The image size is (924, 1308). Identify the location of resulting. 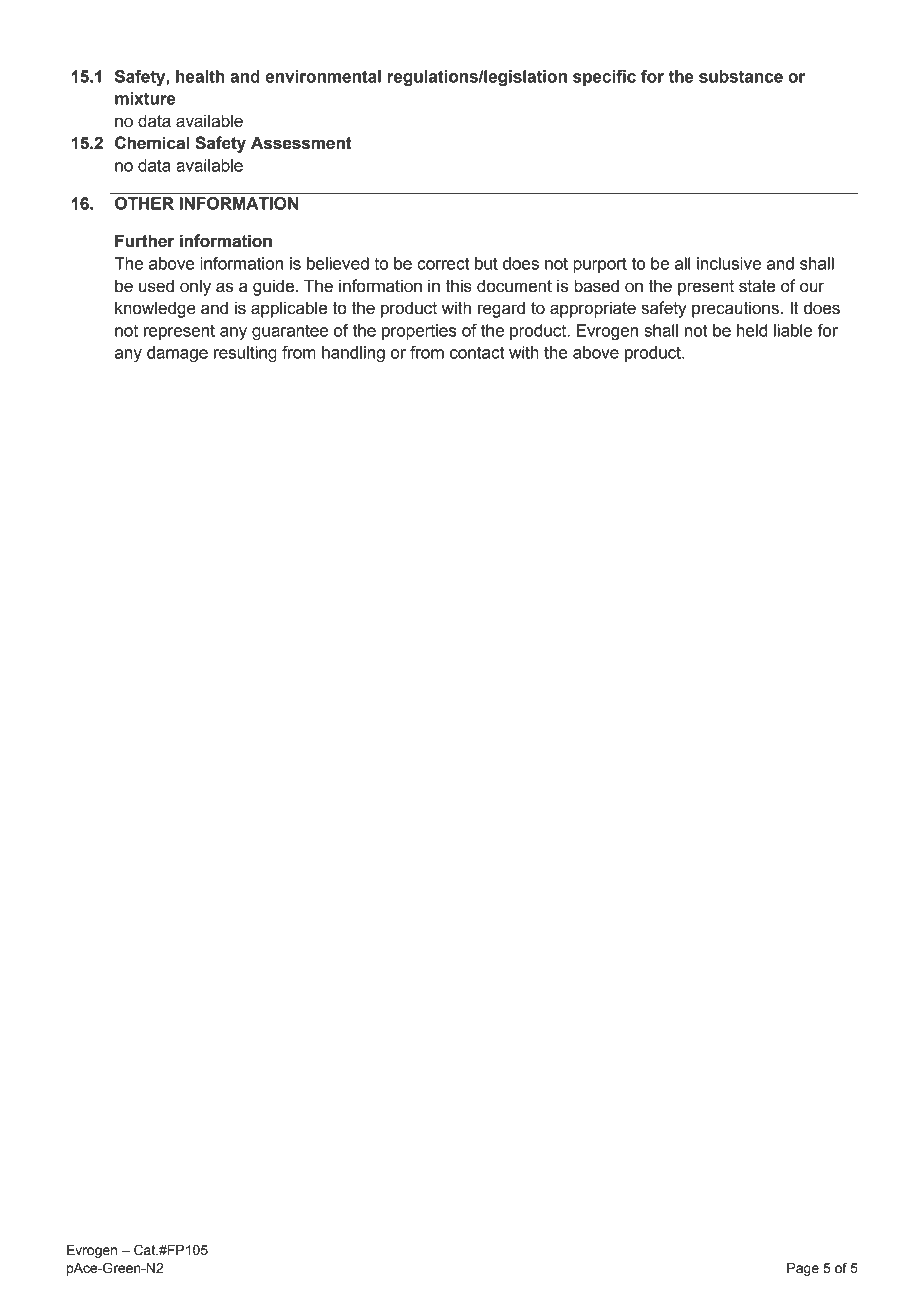
(245, 354).
